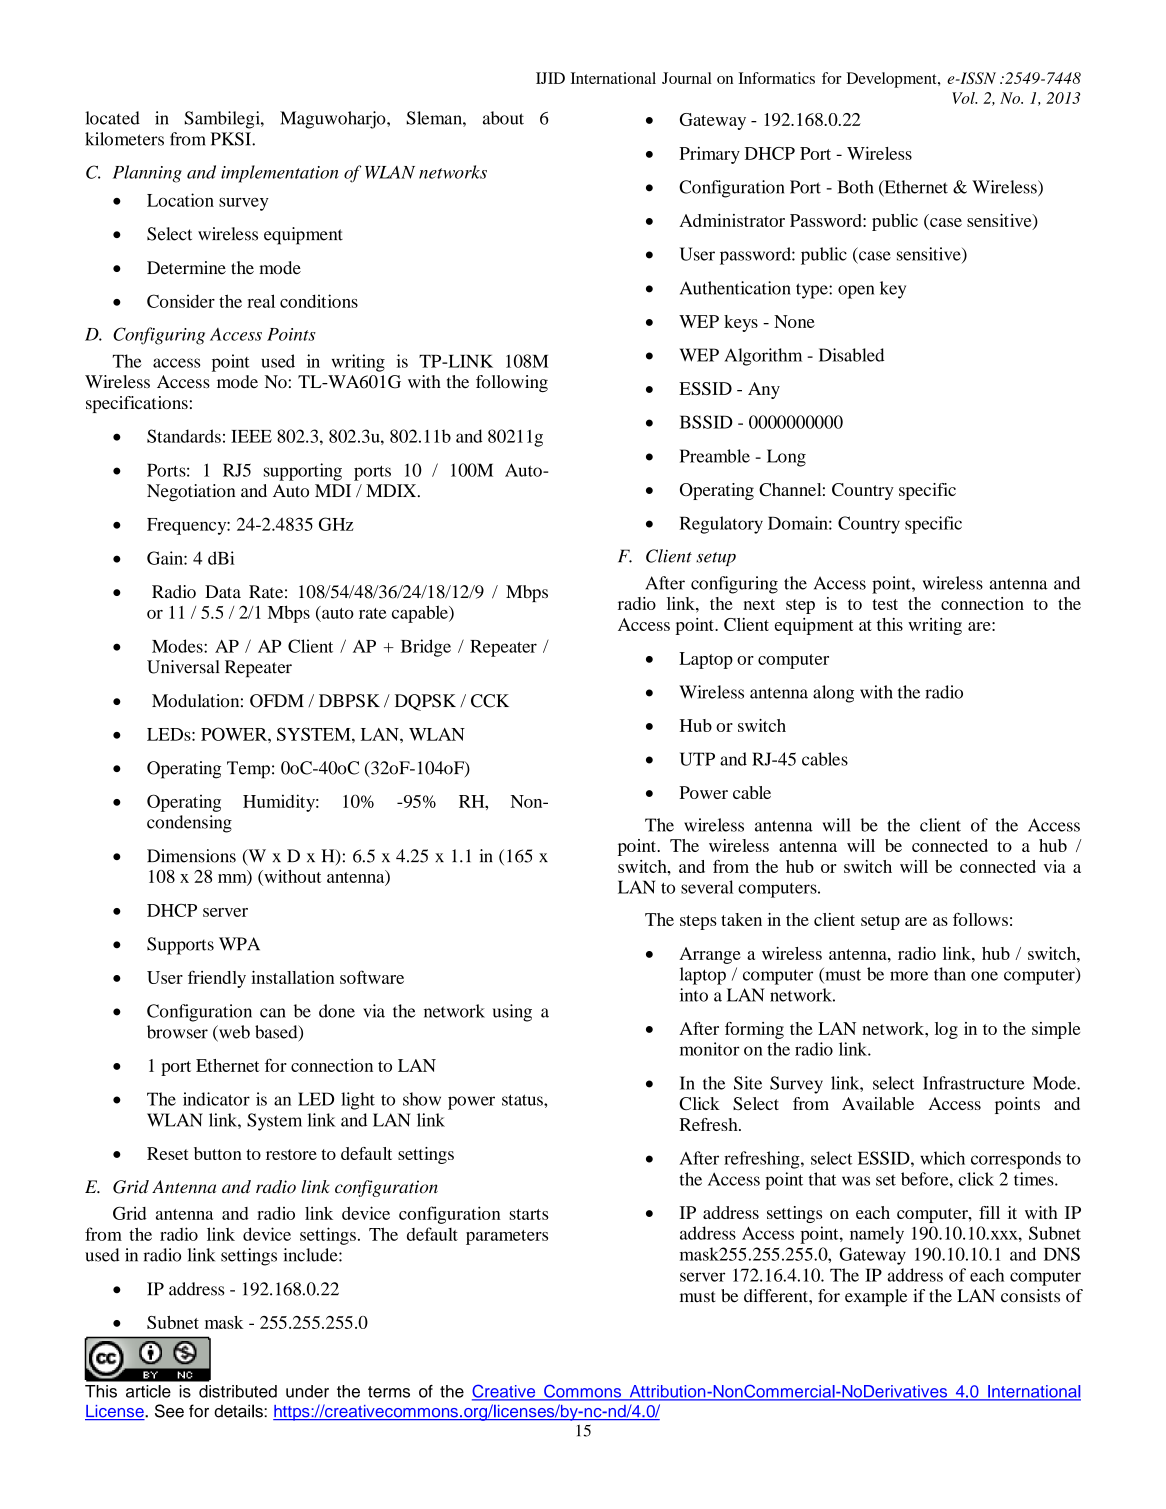 The image size is (1166, 1509). What do you see at coordinates (238, 1391) in the document?
I see `distributed` at bounding box center [238, 1391].
